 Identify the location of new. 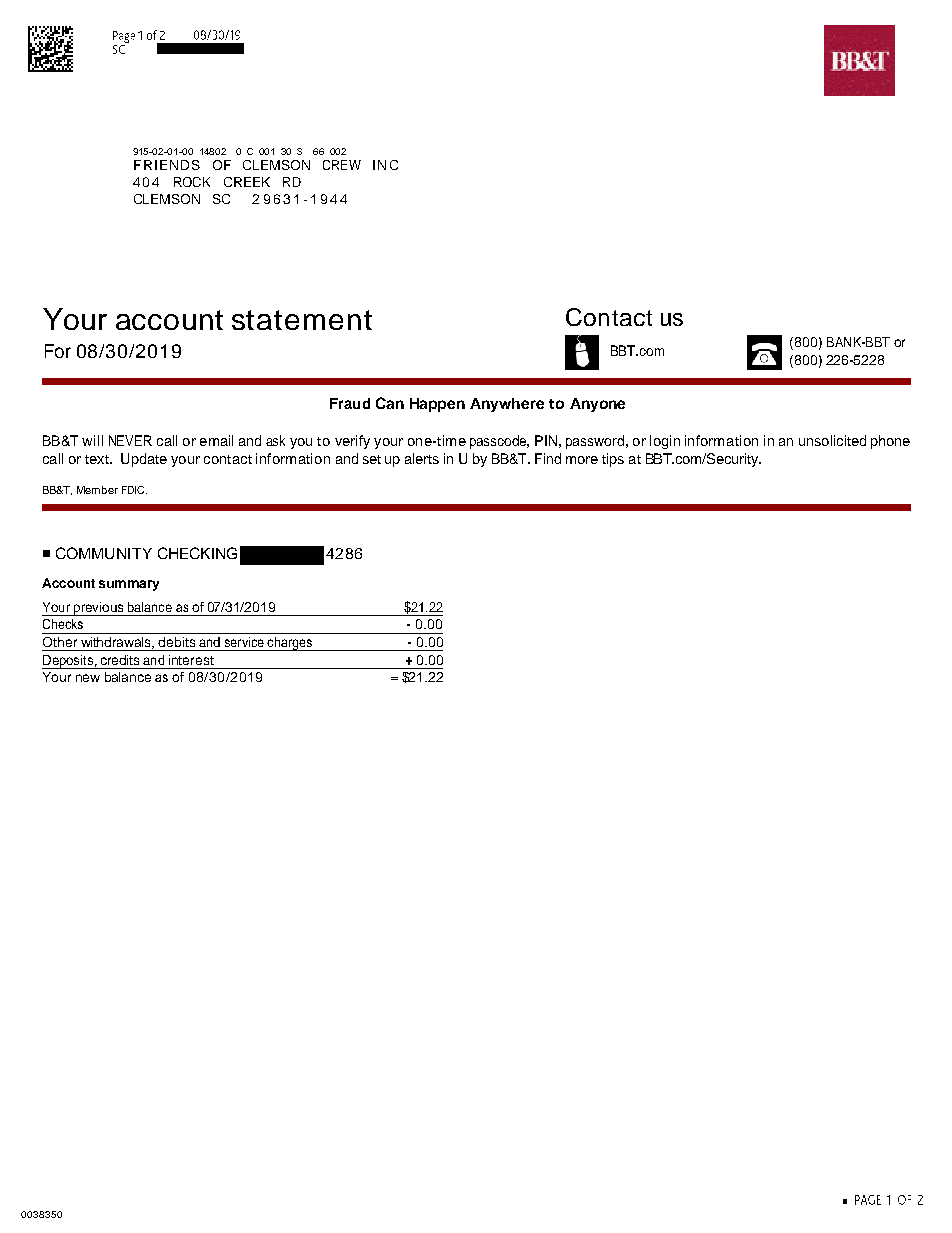
(88, 678).
